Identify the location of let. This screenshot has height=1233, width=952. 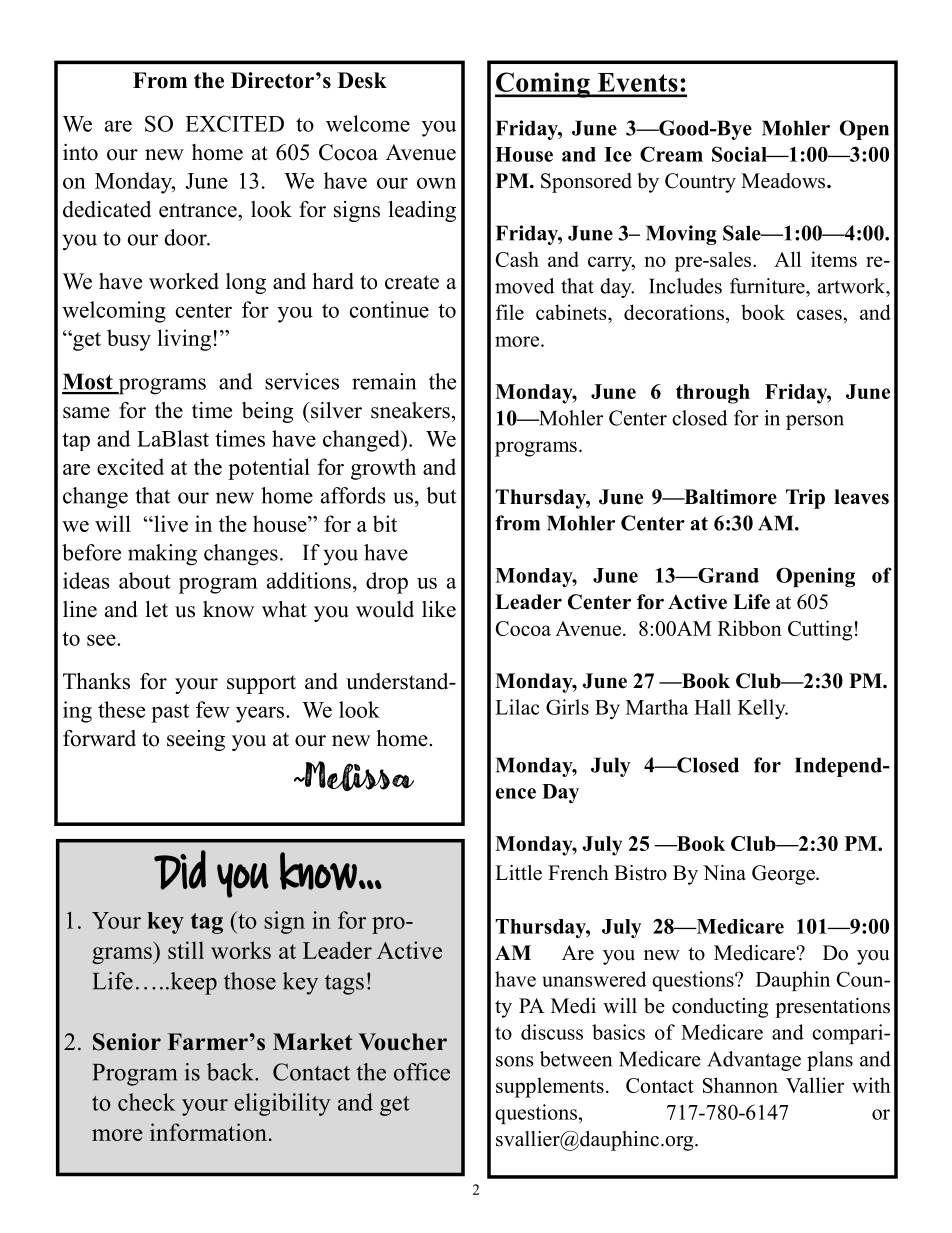
(156, 609).
